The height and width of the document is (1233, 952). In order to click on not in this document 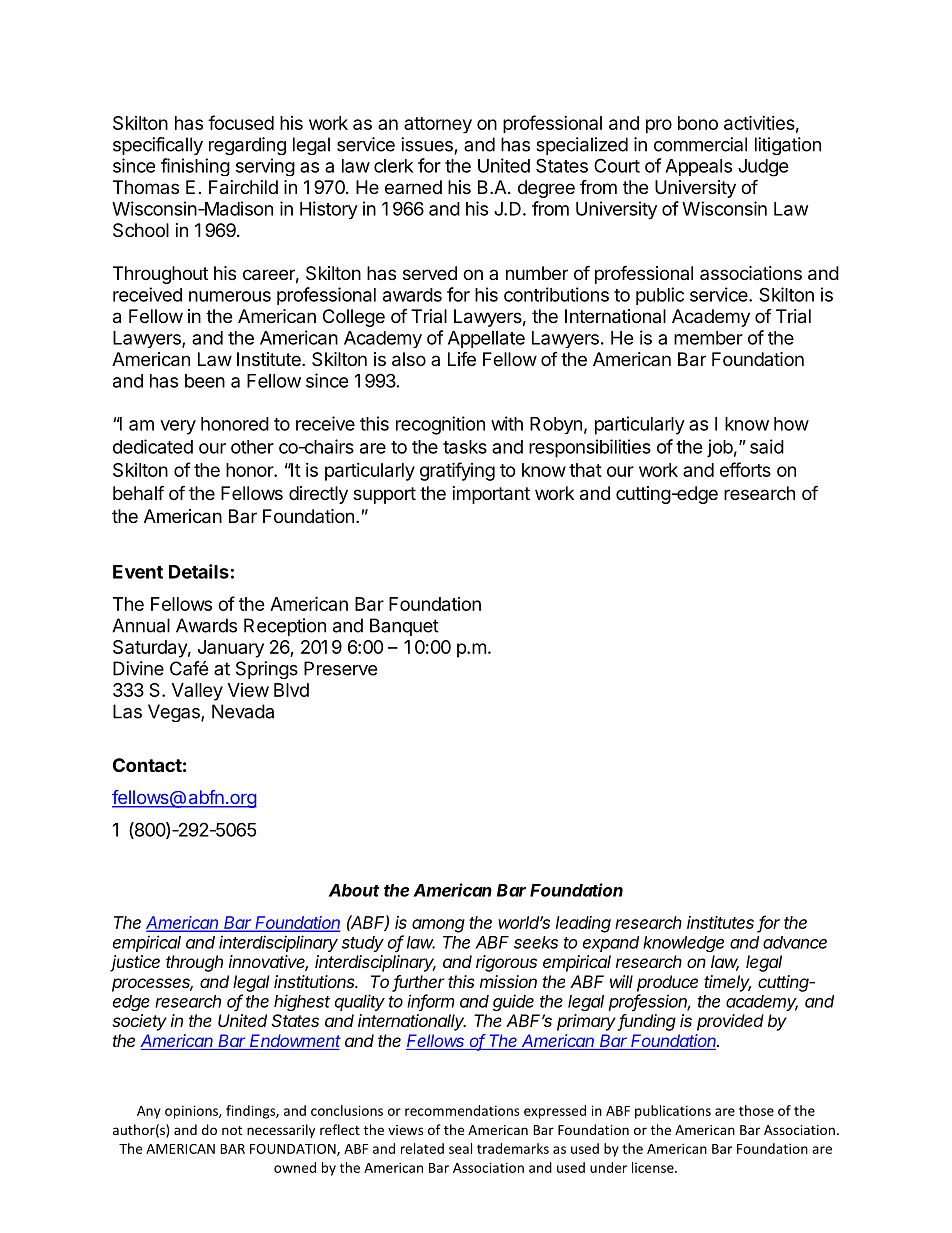, I will do `click(232, 1130)`.
